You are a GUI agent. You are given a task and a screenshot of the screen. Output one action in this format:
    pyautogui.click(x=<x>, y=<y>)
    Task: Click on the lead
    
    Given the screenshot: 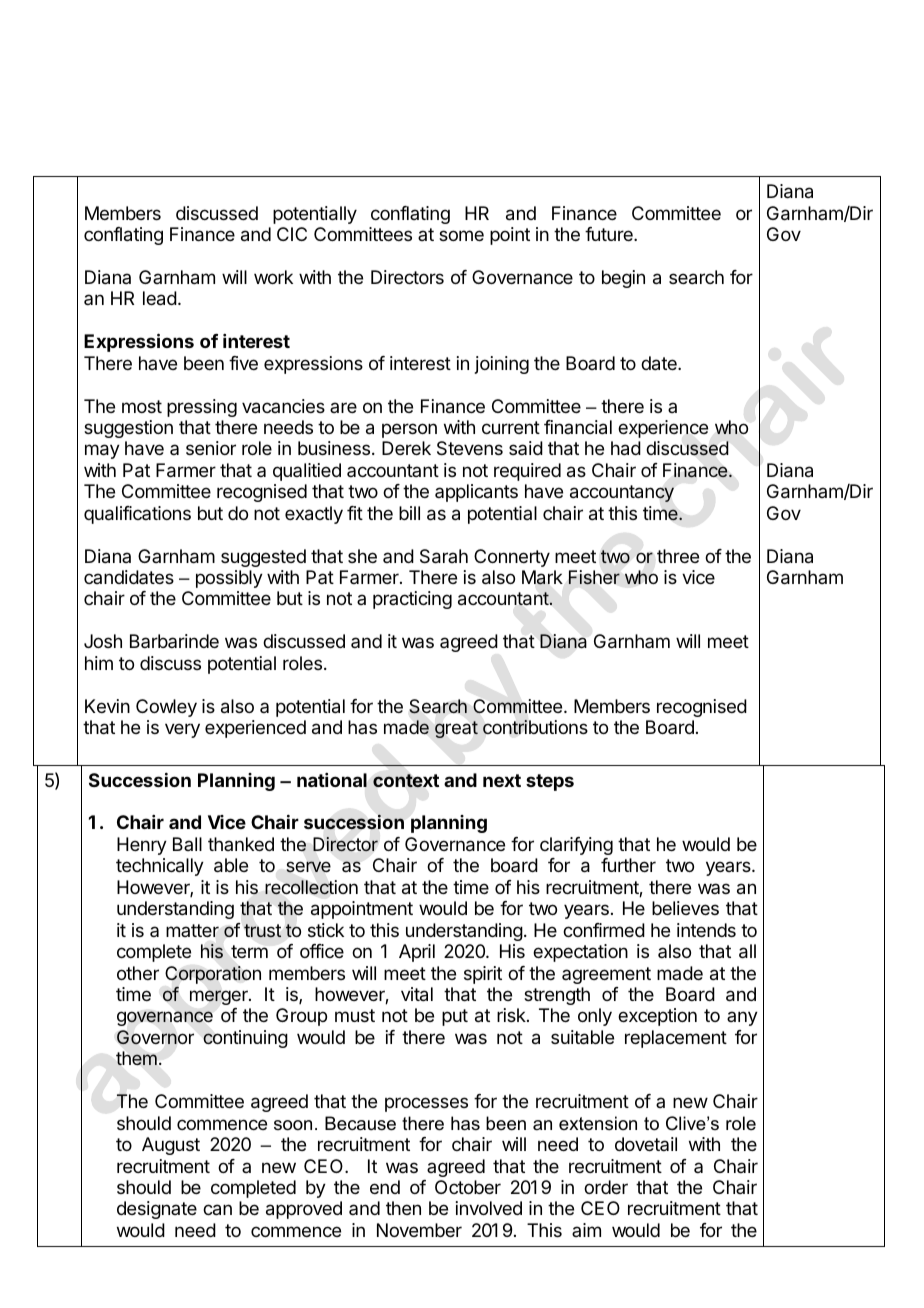 What is the action you would take?
    pyautogui.click(x=160, y=298)
